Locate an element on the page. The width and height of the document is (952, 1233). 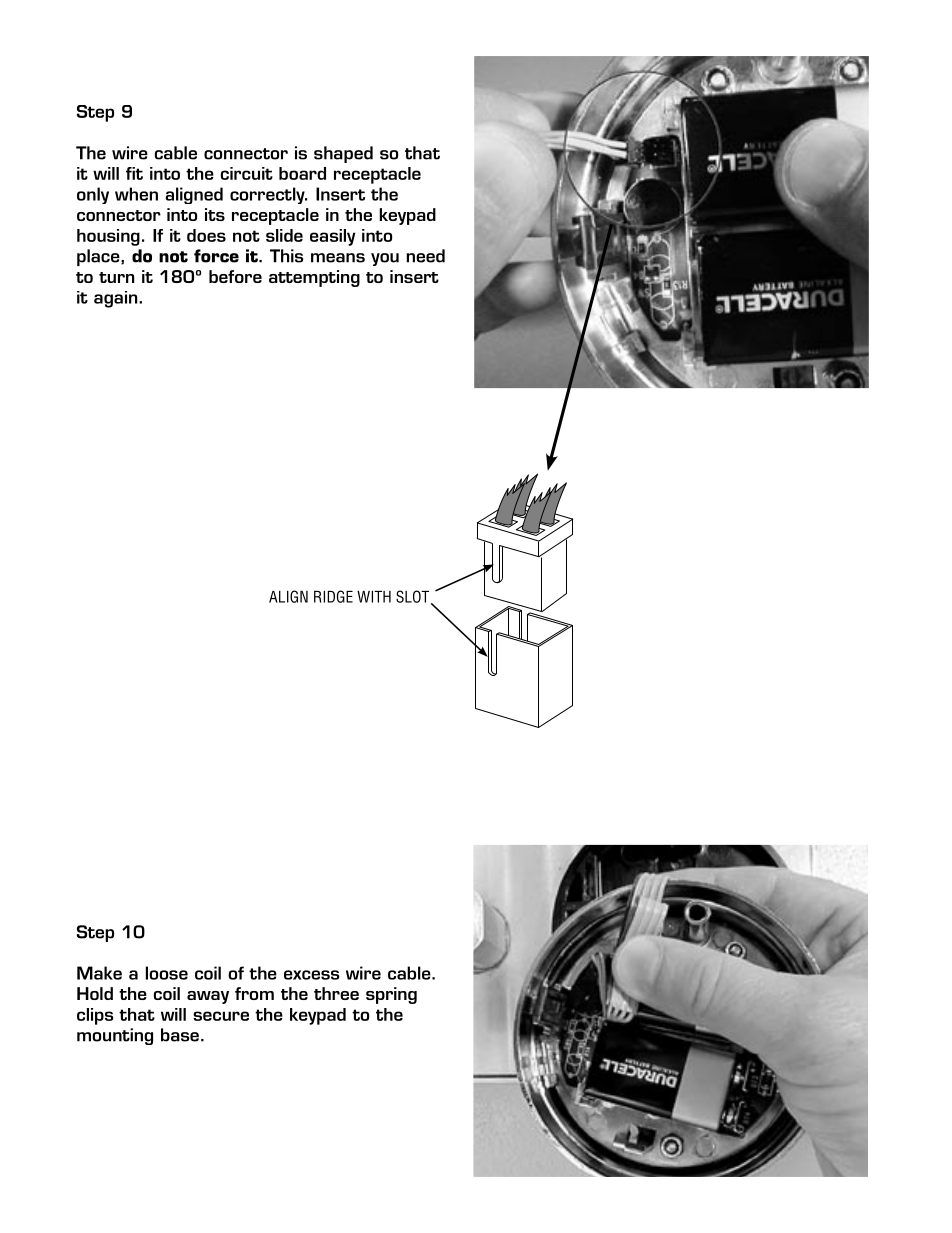
from is located at coordinates (254, 993).
